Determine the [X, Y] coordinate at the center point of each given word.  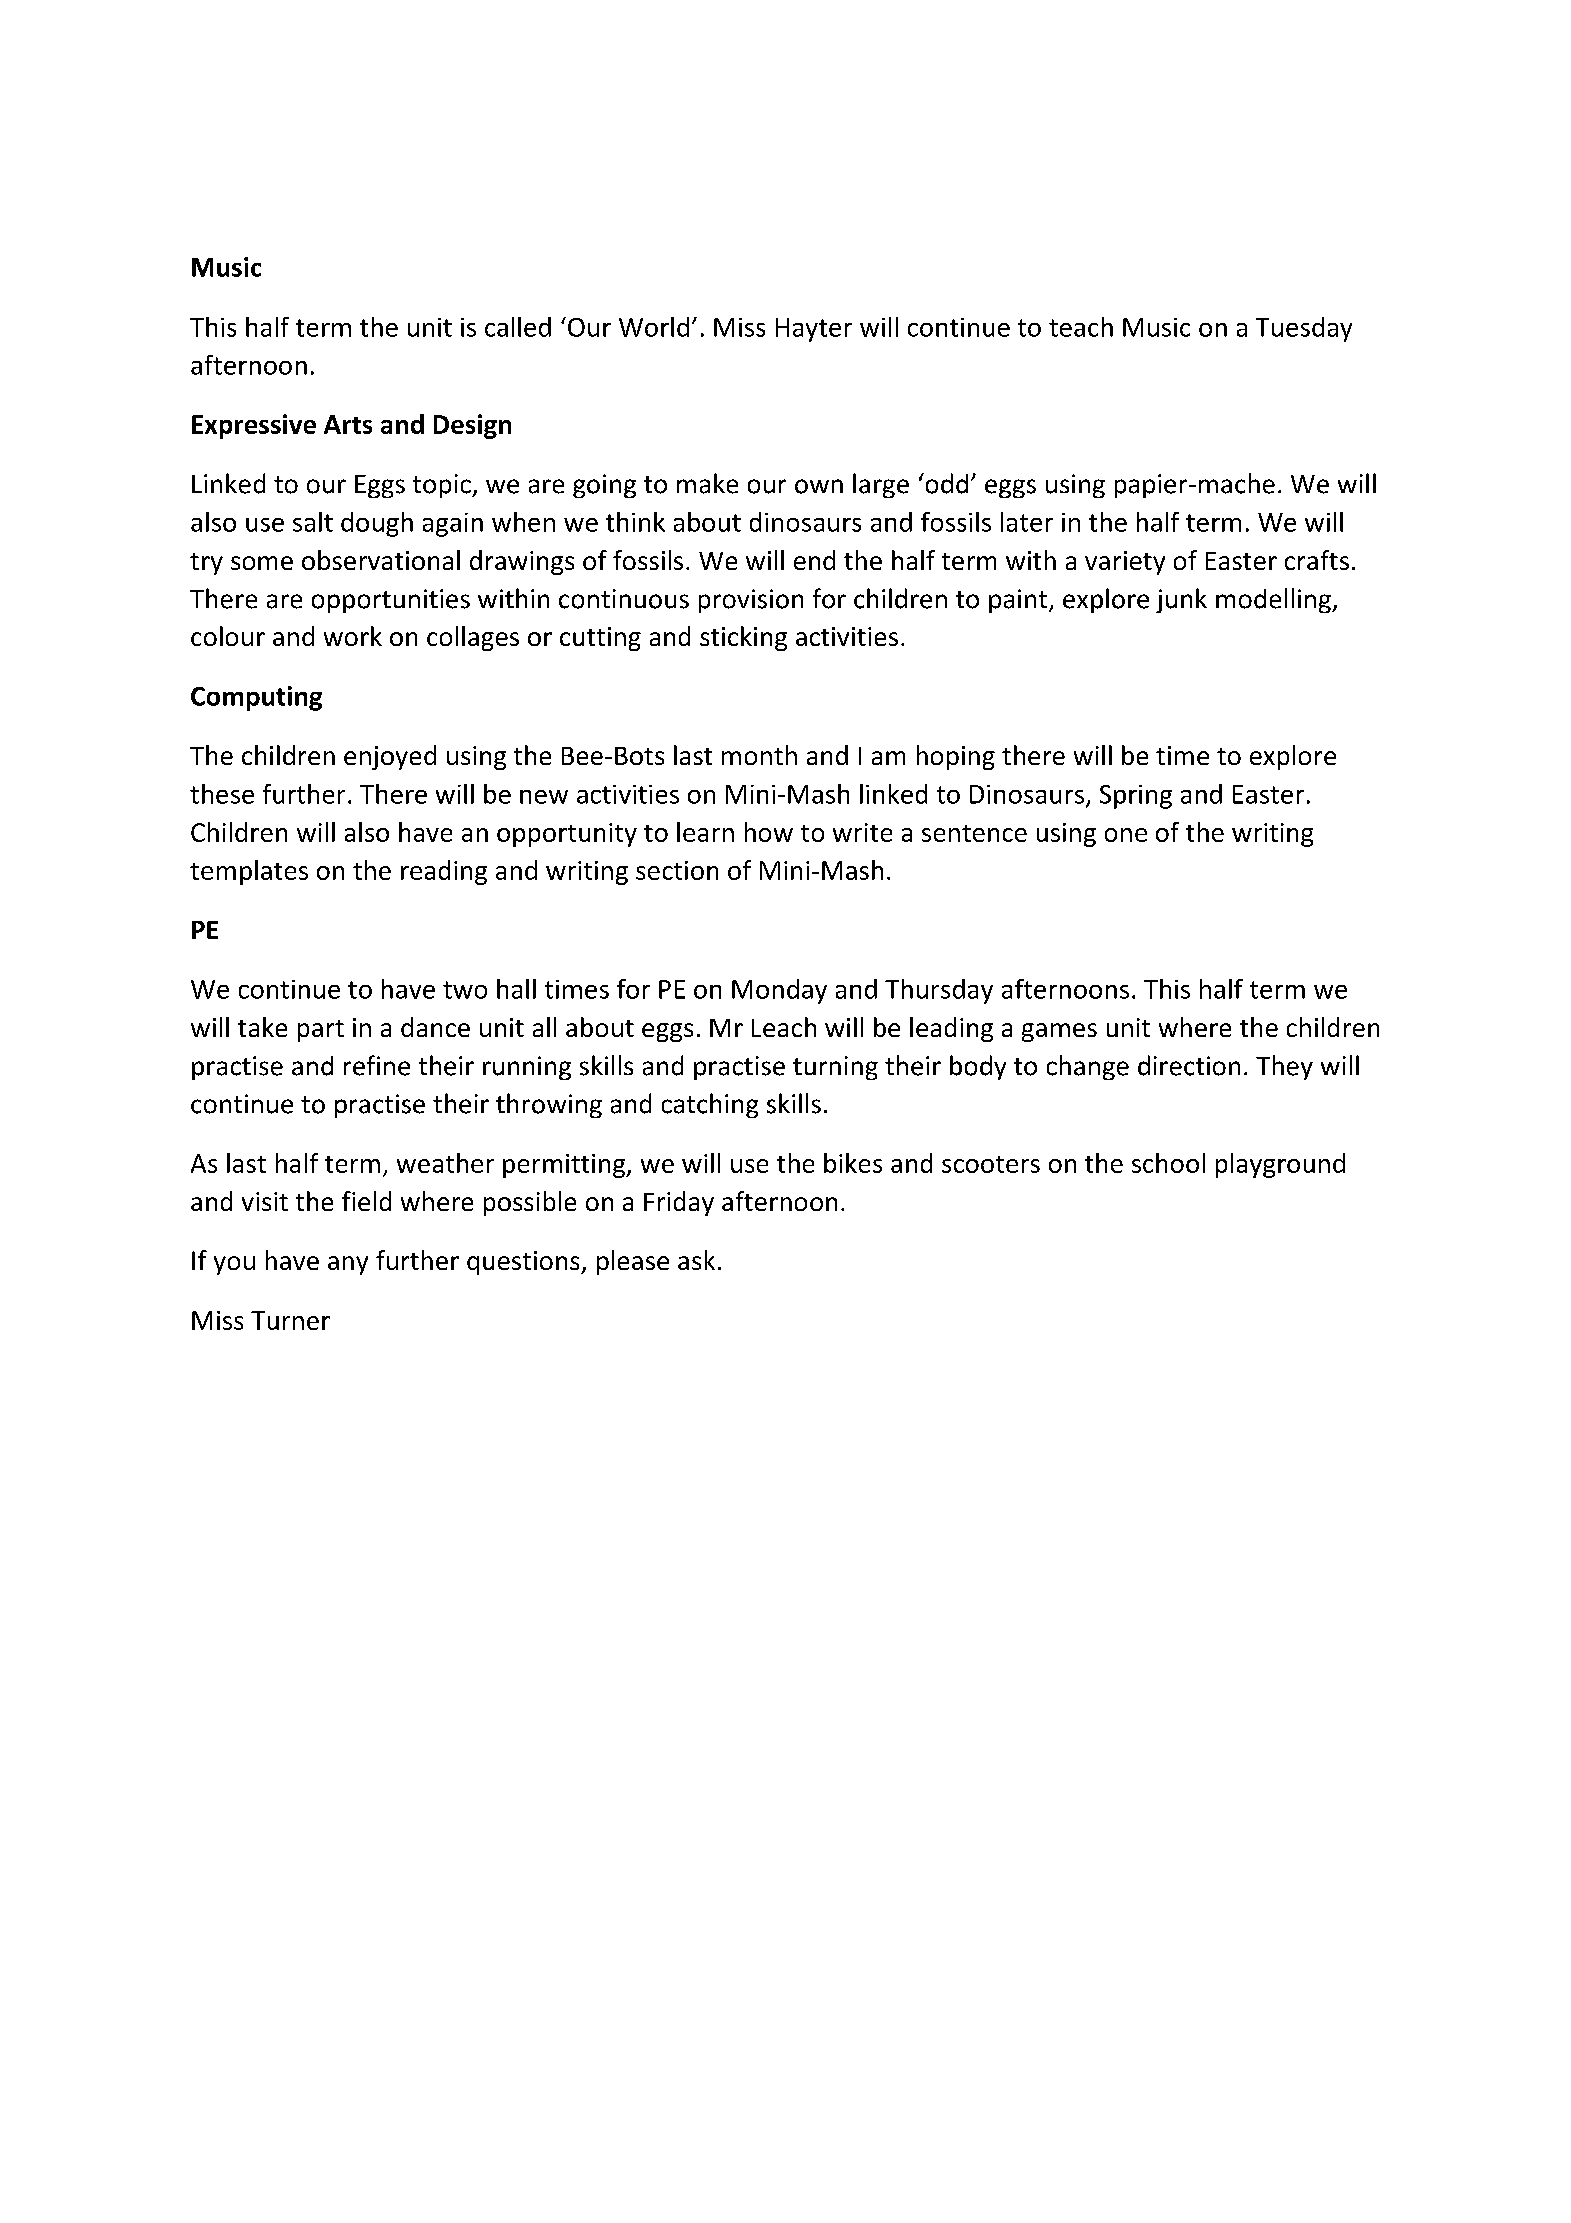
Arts [348, 424]
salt [313, 522]
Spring [1136, 797]
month [759, 755]
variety [1125, 563]
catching [710, 1105]
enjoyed [390, 757]
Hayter [814, 330]
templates [249, 872]
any [348, 1265]
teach [1081, 327]
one [1126, 835]
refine [377, 1065]
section [677, 870]
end [814, 560]
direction [1189, 1065]
